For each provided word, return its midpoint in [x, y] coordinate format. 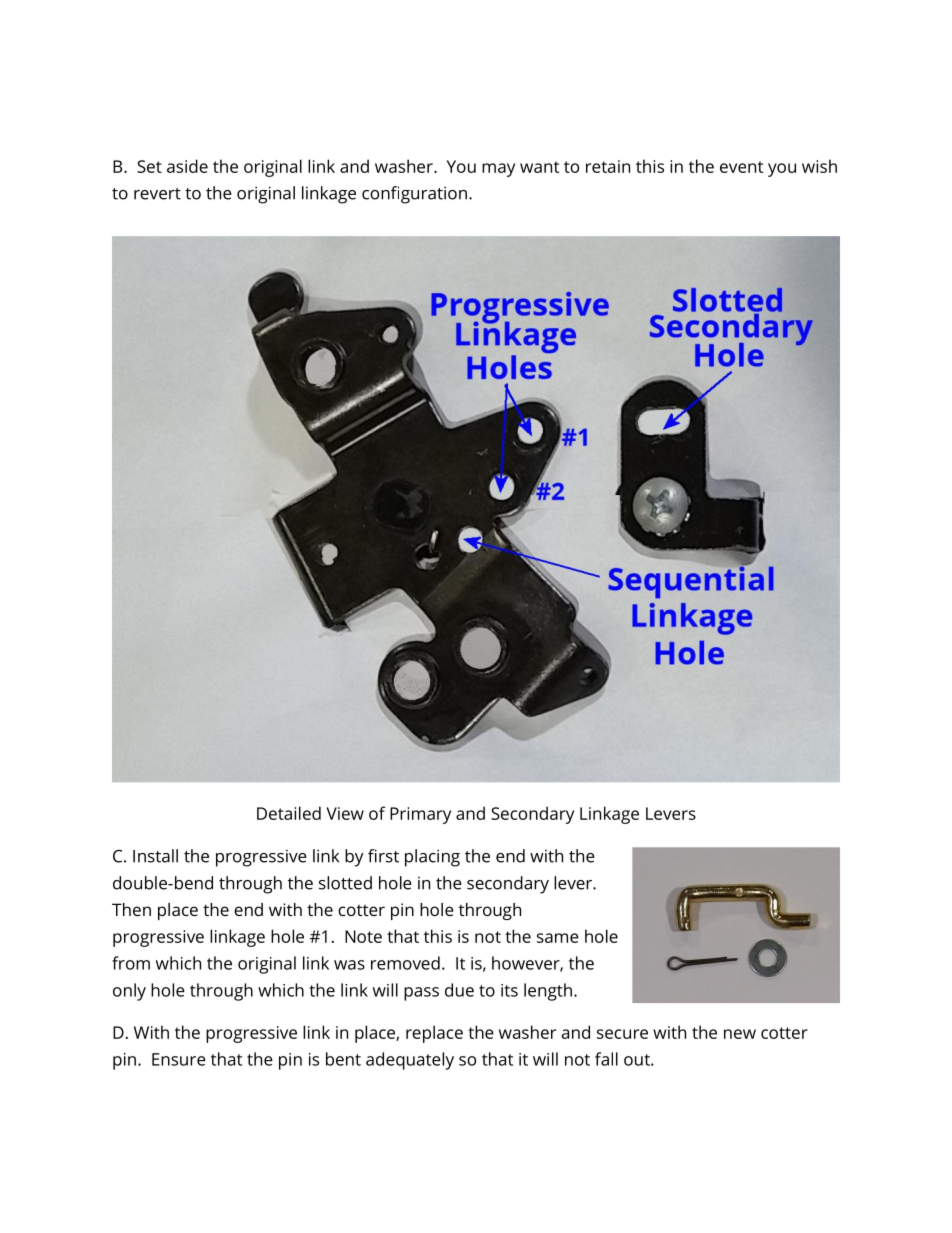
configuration [414, 195]
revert [157, 194]
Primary [420, 815]
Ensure [179, 1059]
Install [155, 856]
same [558, 938]
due [459, 990]
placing [432, 858]
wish [819, 166]
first [383, 856]
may [498, 170]
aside [187, 166]
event [741, 167]
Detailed [289, 813]
